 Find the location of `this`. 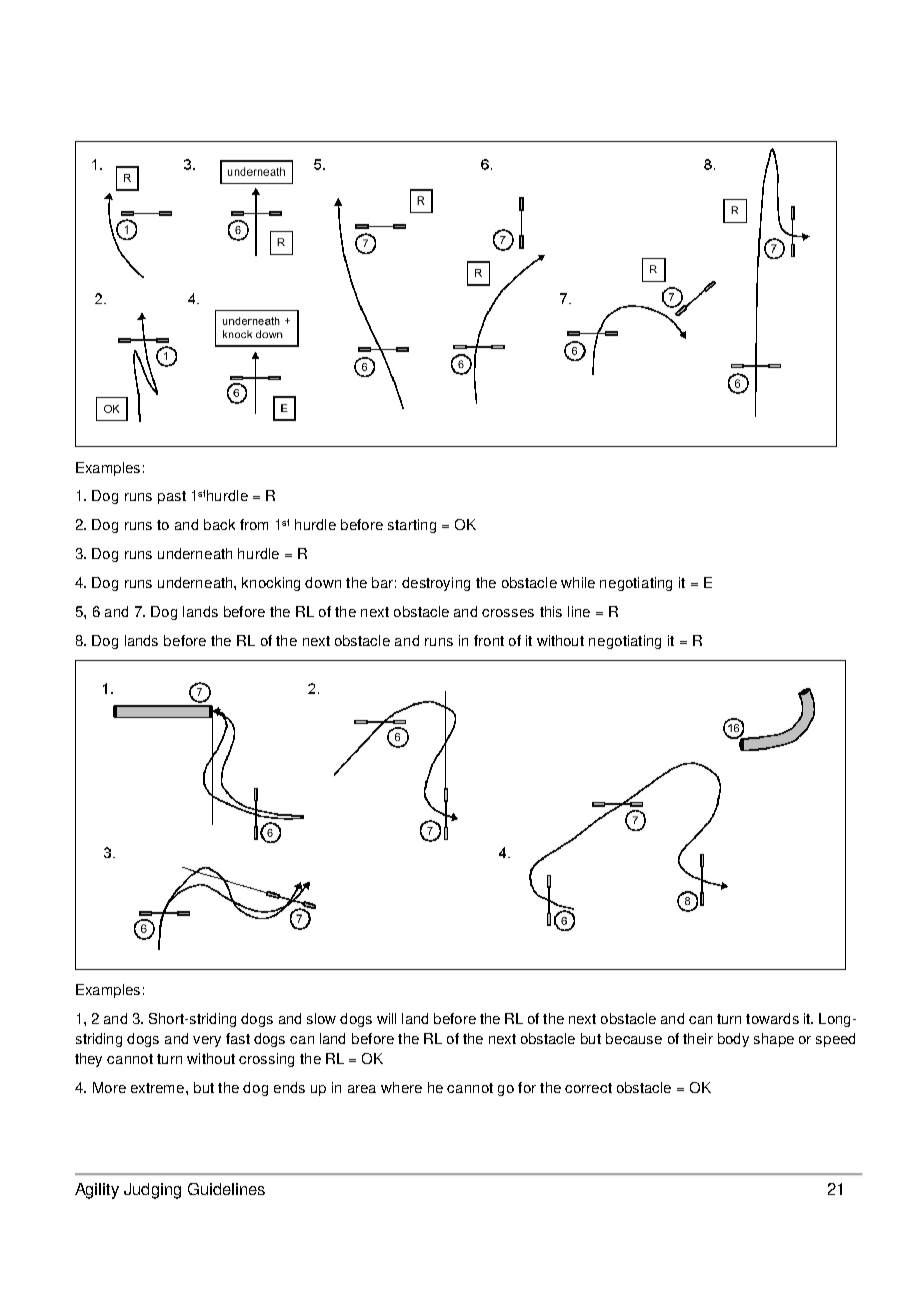

this is located at coordinates (551, 611).
